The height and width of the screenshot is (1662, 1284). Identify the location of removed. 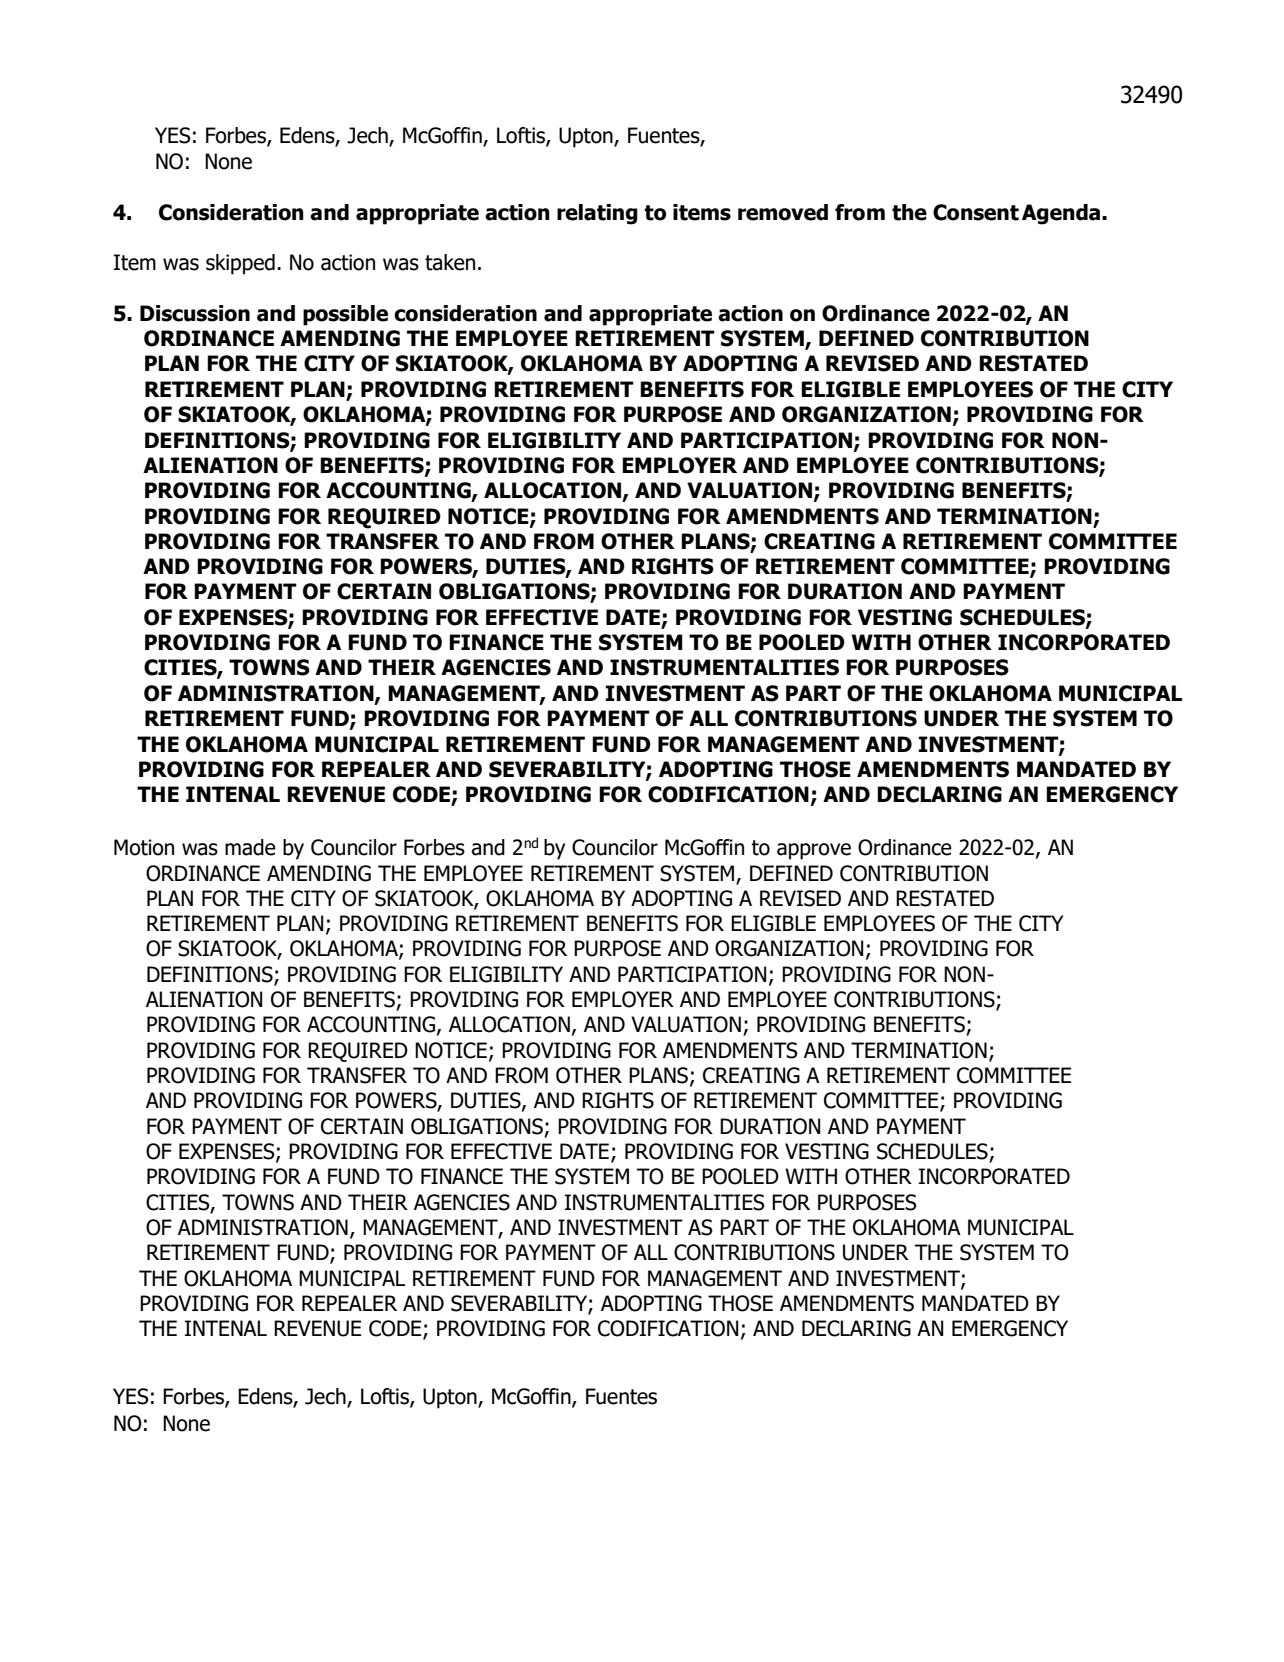
(783, 212).
